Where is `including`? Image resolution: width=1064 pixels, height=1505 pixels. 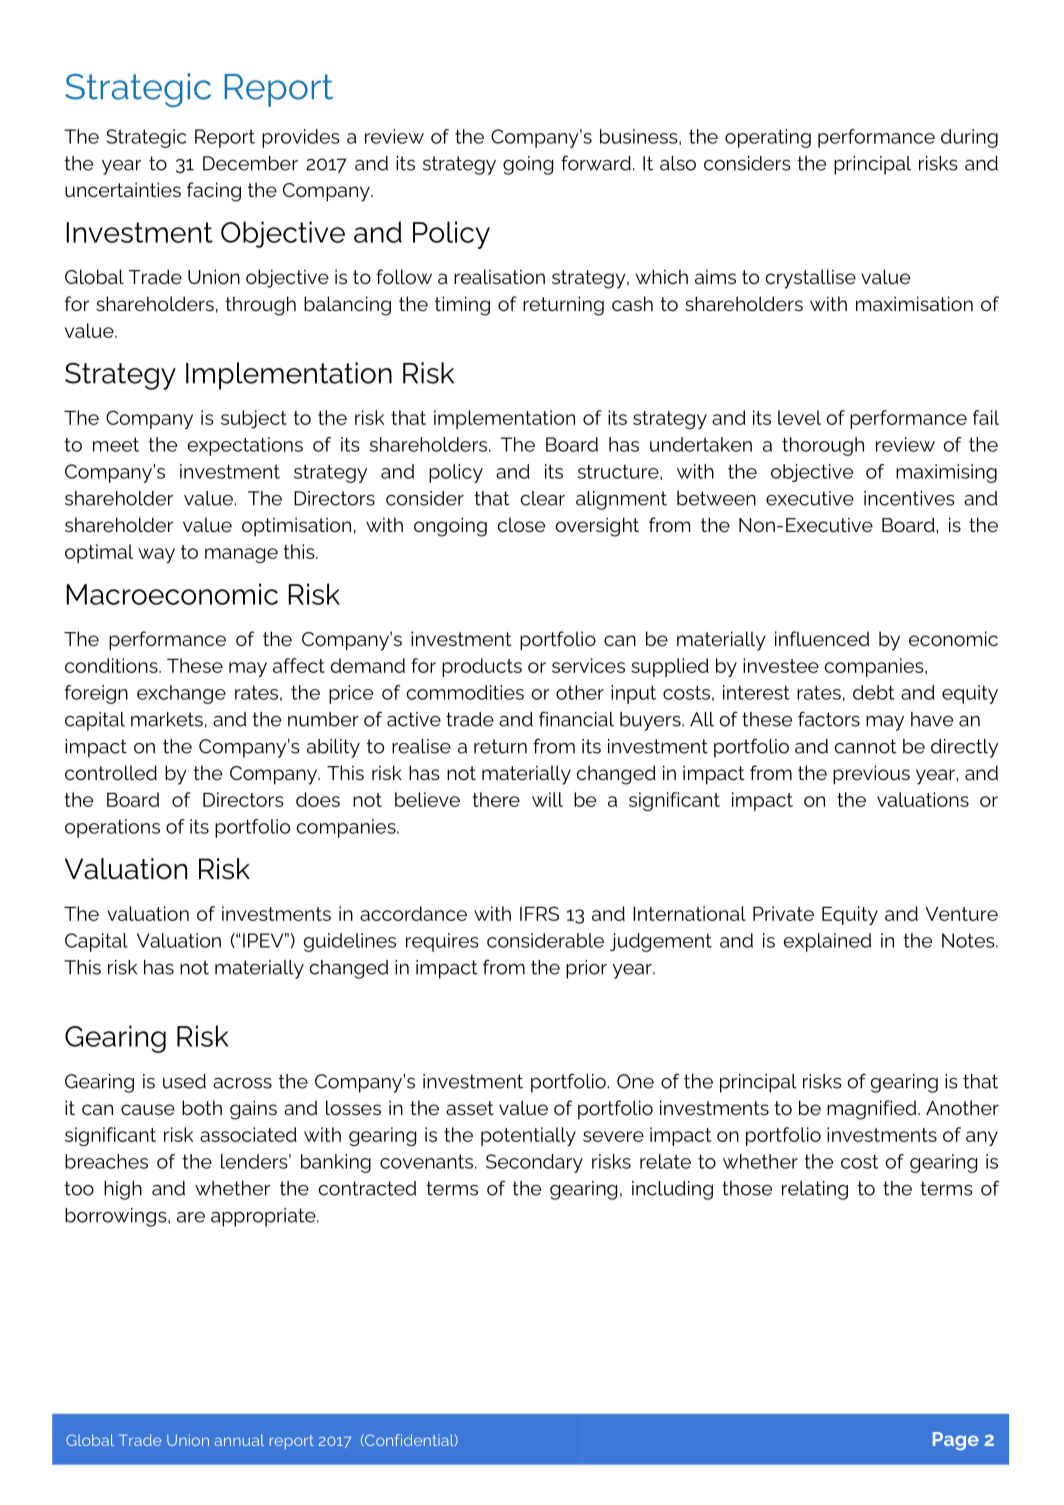
including is located at coordinates (672, 1190).
